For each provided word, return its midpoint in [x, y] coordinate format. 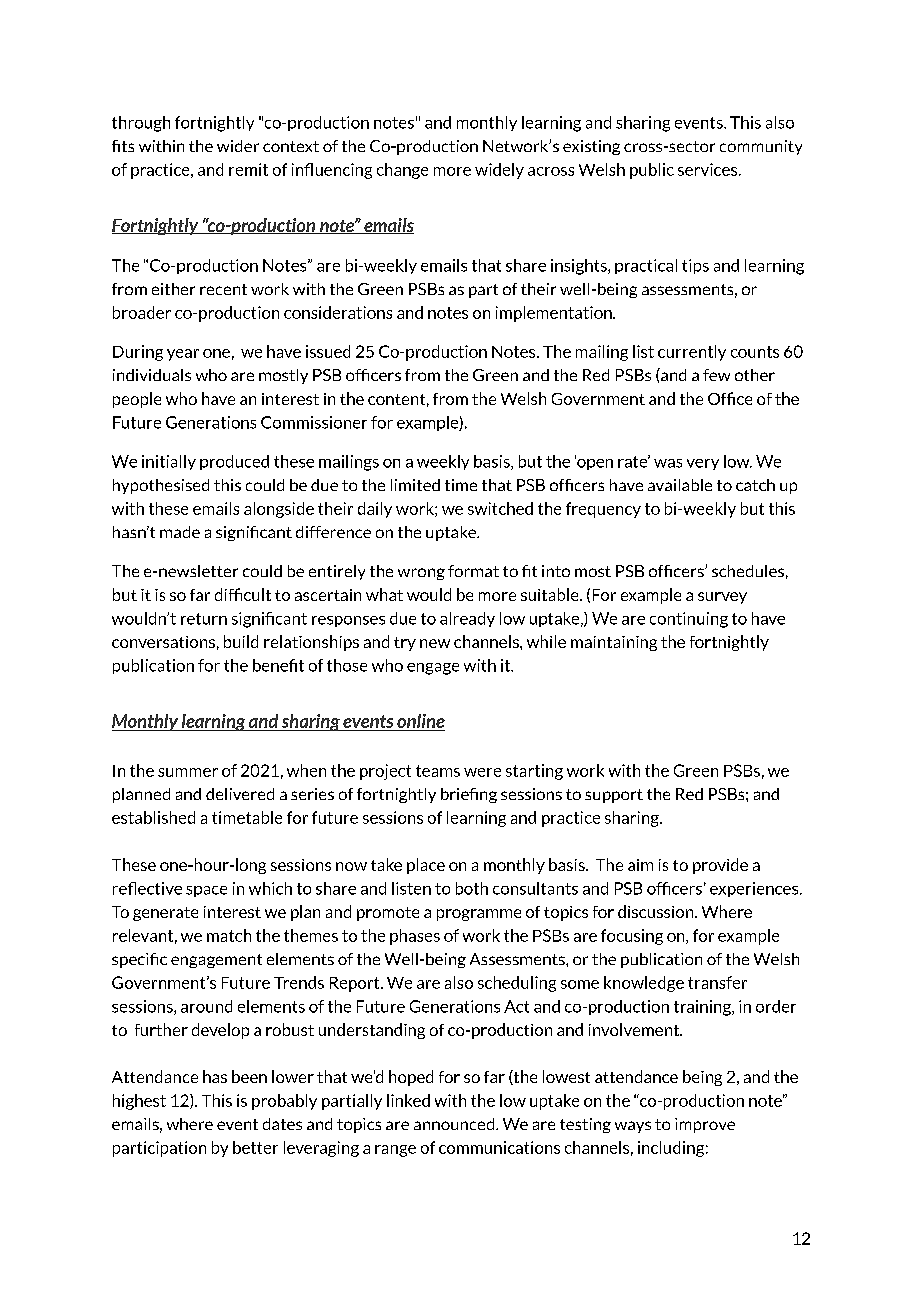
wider [238, 146]
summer [188, 772]
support [614, 796]
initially [169, 462]
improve [705, 1125]
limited [415, 485]
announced [455, 1124]
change [402, 171]
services [709, 169]
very [703, 464]
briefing [469, 795]
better [255, 1147]
